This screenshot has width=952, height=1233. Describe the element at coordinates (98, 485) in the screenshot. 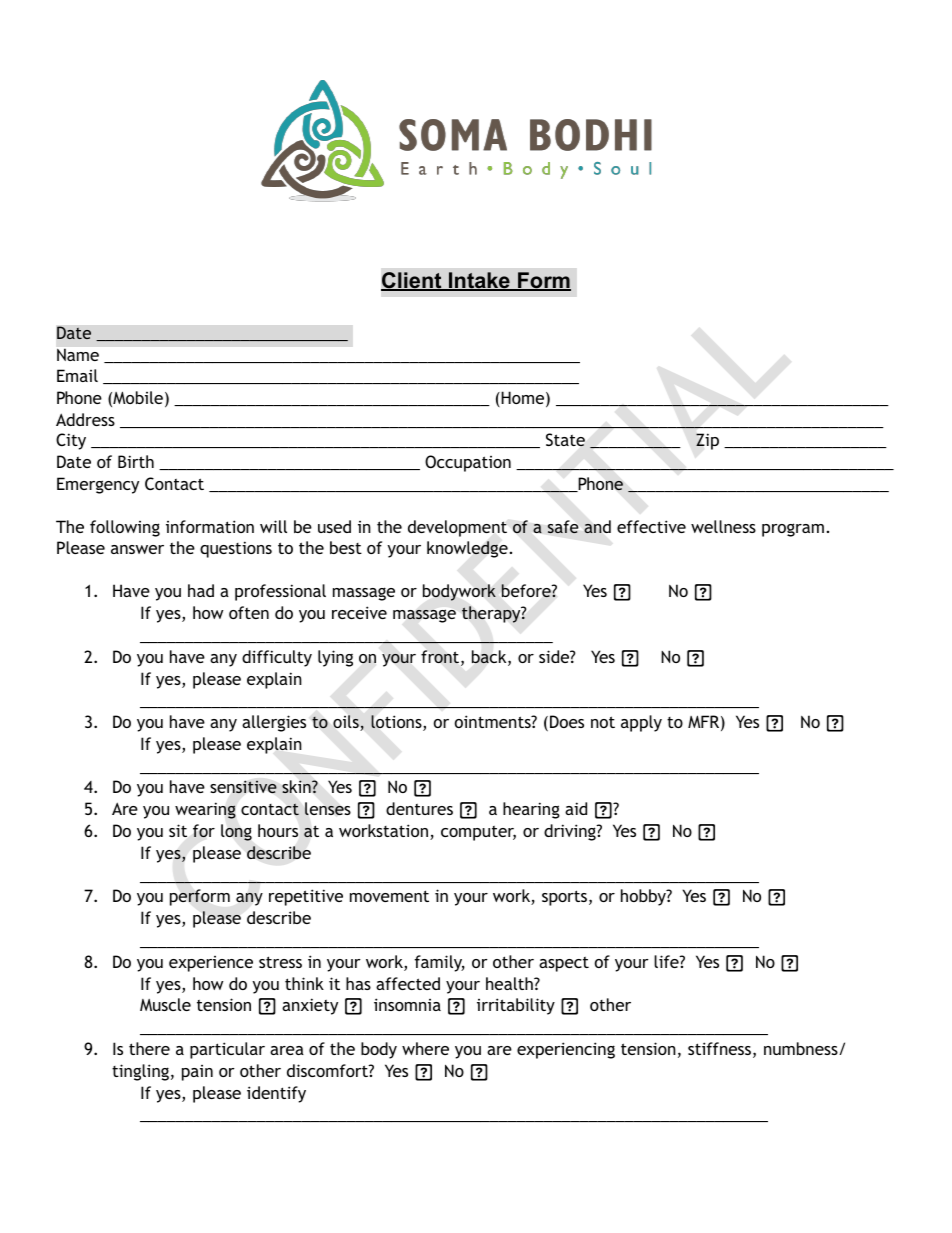

I see `Emergency` at that location.
